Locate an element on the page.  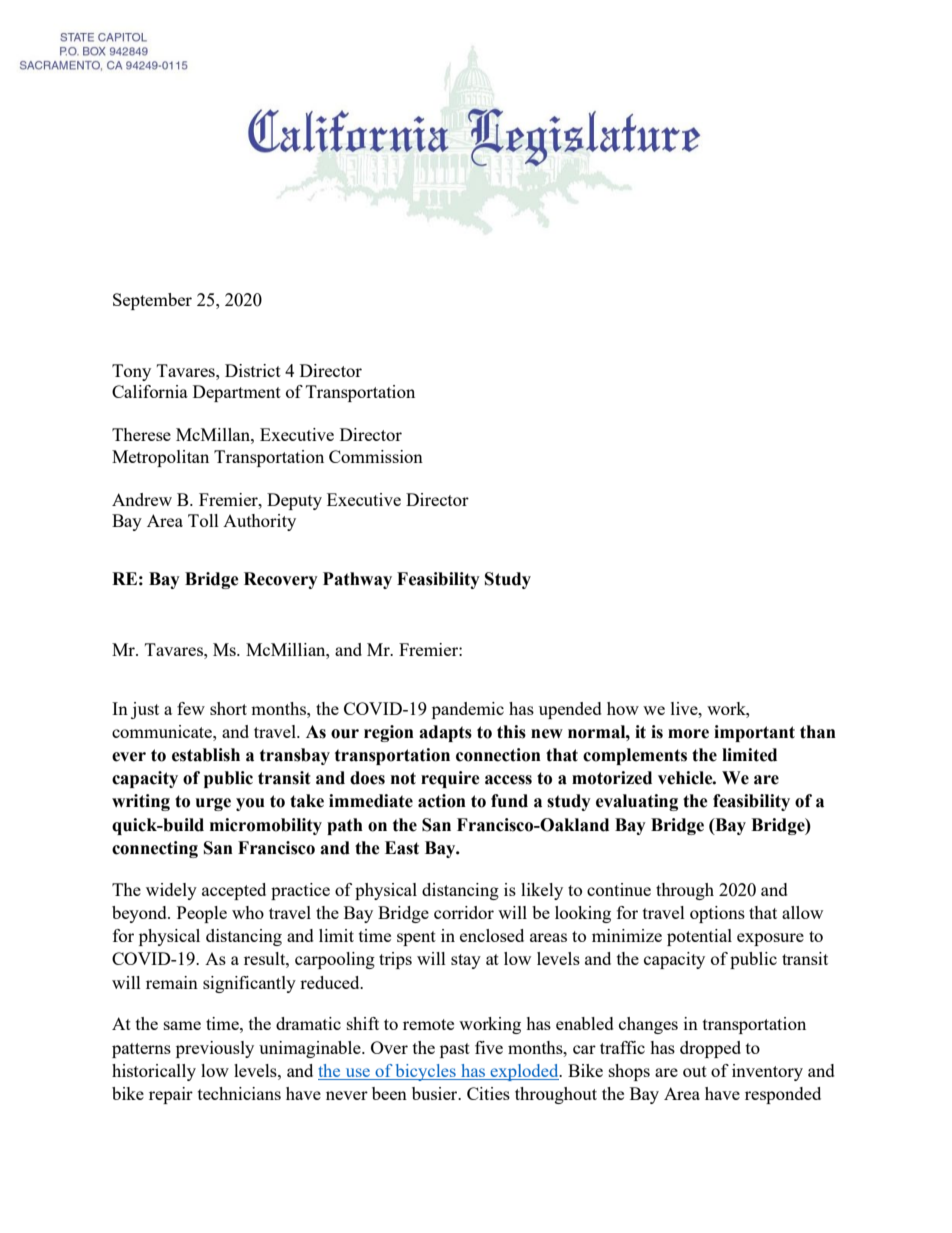
Cities is located at coordinates (488, 1093).
